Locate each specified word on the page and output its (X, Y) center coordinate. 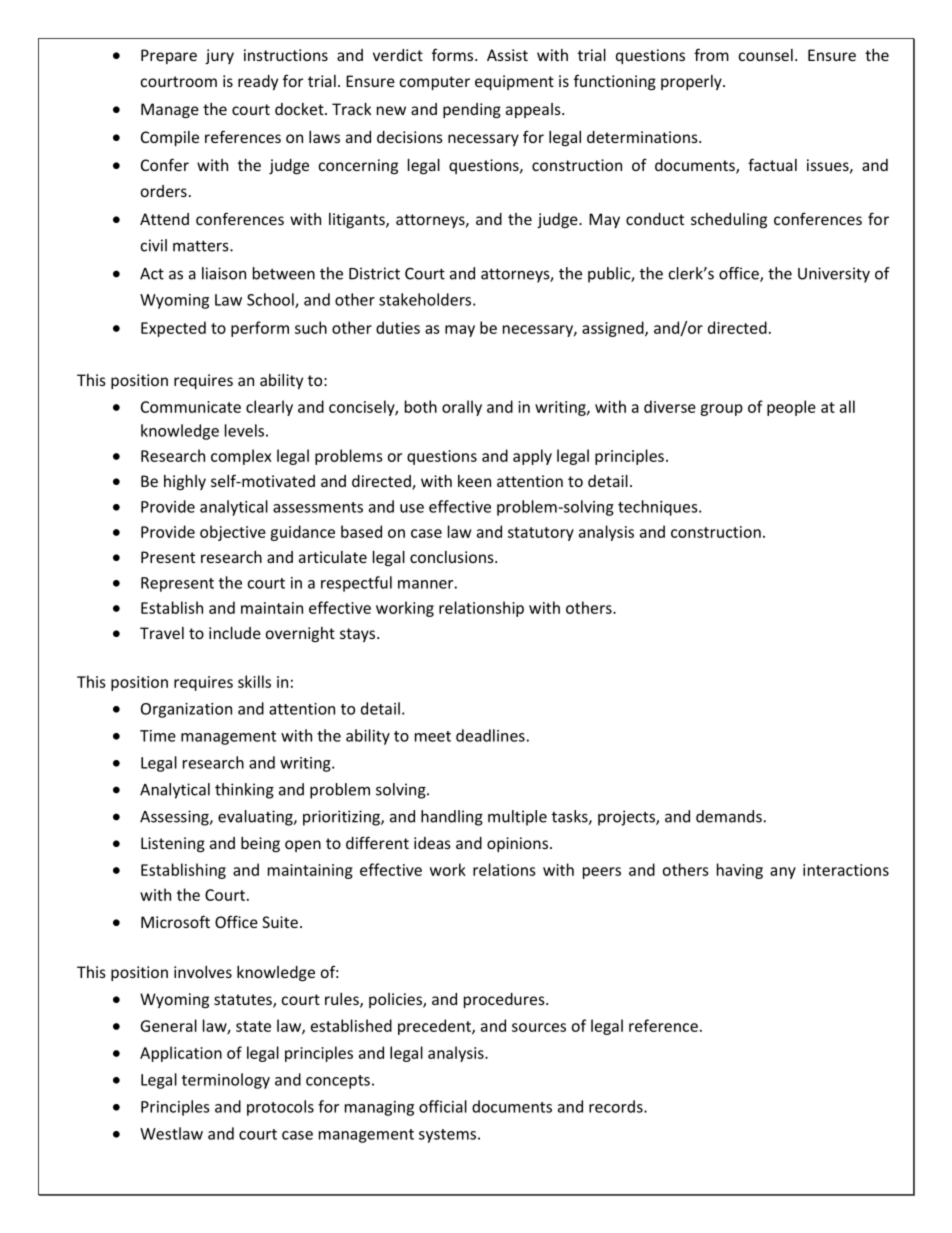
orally (462, 408)
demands (729, 816)
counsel (766, 55)
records (617, 1106)
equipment (514, 82)
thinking (244, 791)
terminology (226, 1081)
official (443, 1106)
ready (258, 82)
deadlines (490, 735)
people (791, 408)
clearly (269, 408)
